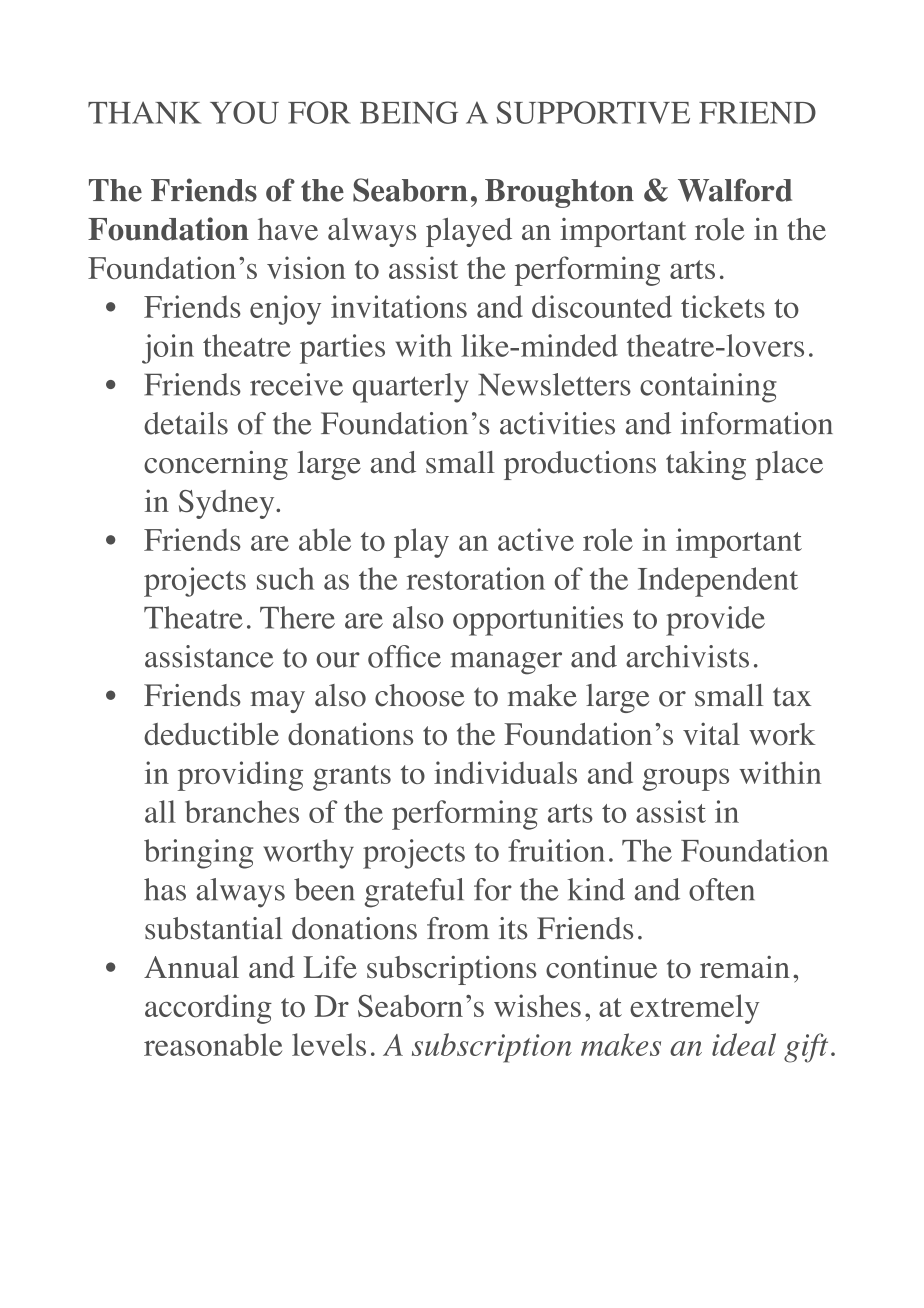 The image size is (924, 1308). Describe the element at coordinates (228, 504) in the document. I see `Sydney` at that location.
